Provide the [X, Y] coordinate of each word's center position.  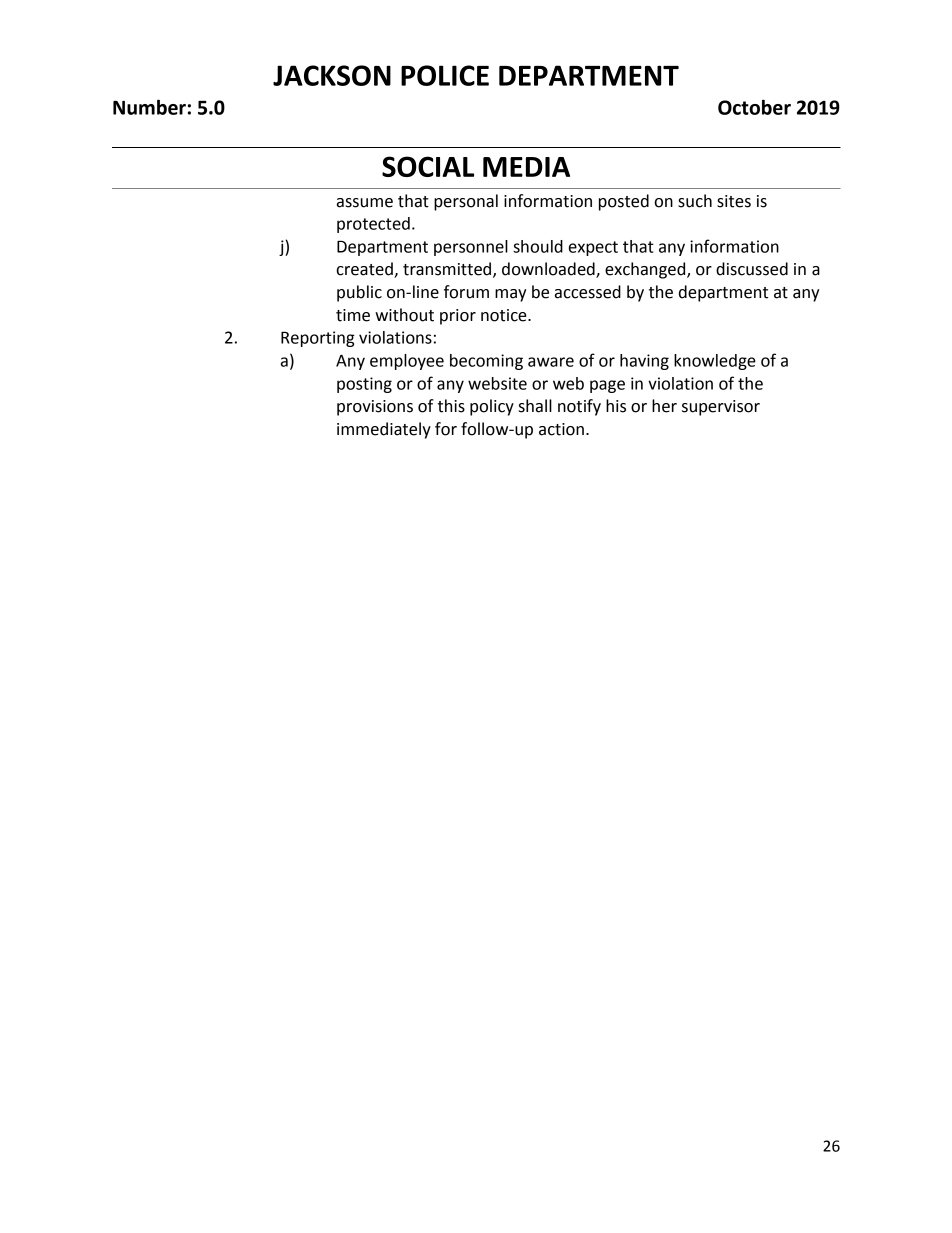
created [365, 270]
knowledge [715, 362]
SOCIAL [428, 166]
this [451, 406]
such [695, 201]
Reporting [318, 339]
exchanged [646, 270]
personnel [471, 248]
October [754, 107]
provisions [375, 408]
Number [149, 107]
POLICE [445, 75]
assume [365, 203]
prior [458, 317]
